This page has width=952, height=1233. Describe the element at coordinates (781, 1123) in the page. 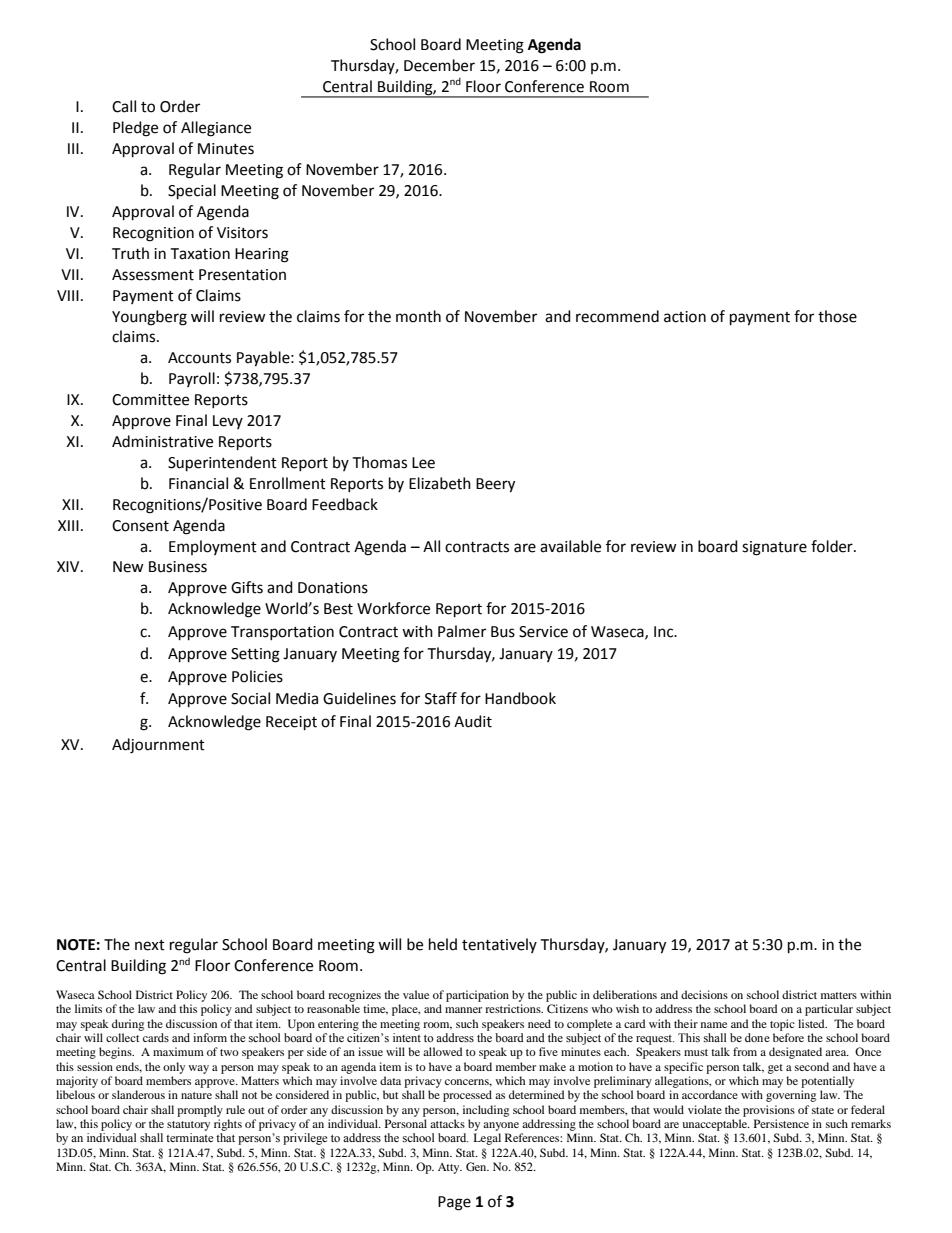

I see `Persistence` at that location.
